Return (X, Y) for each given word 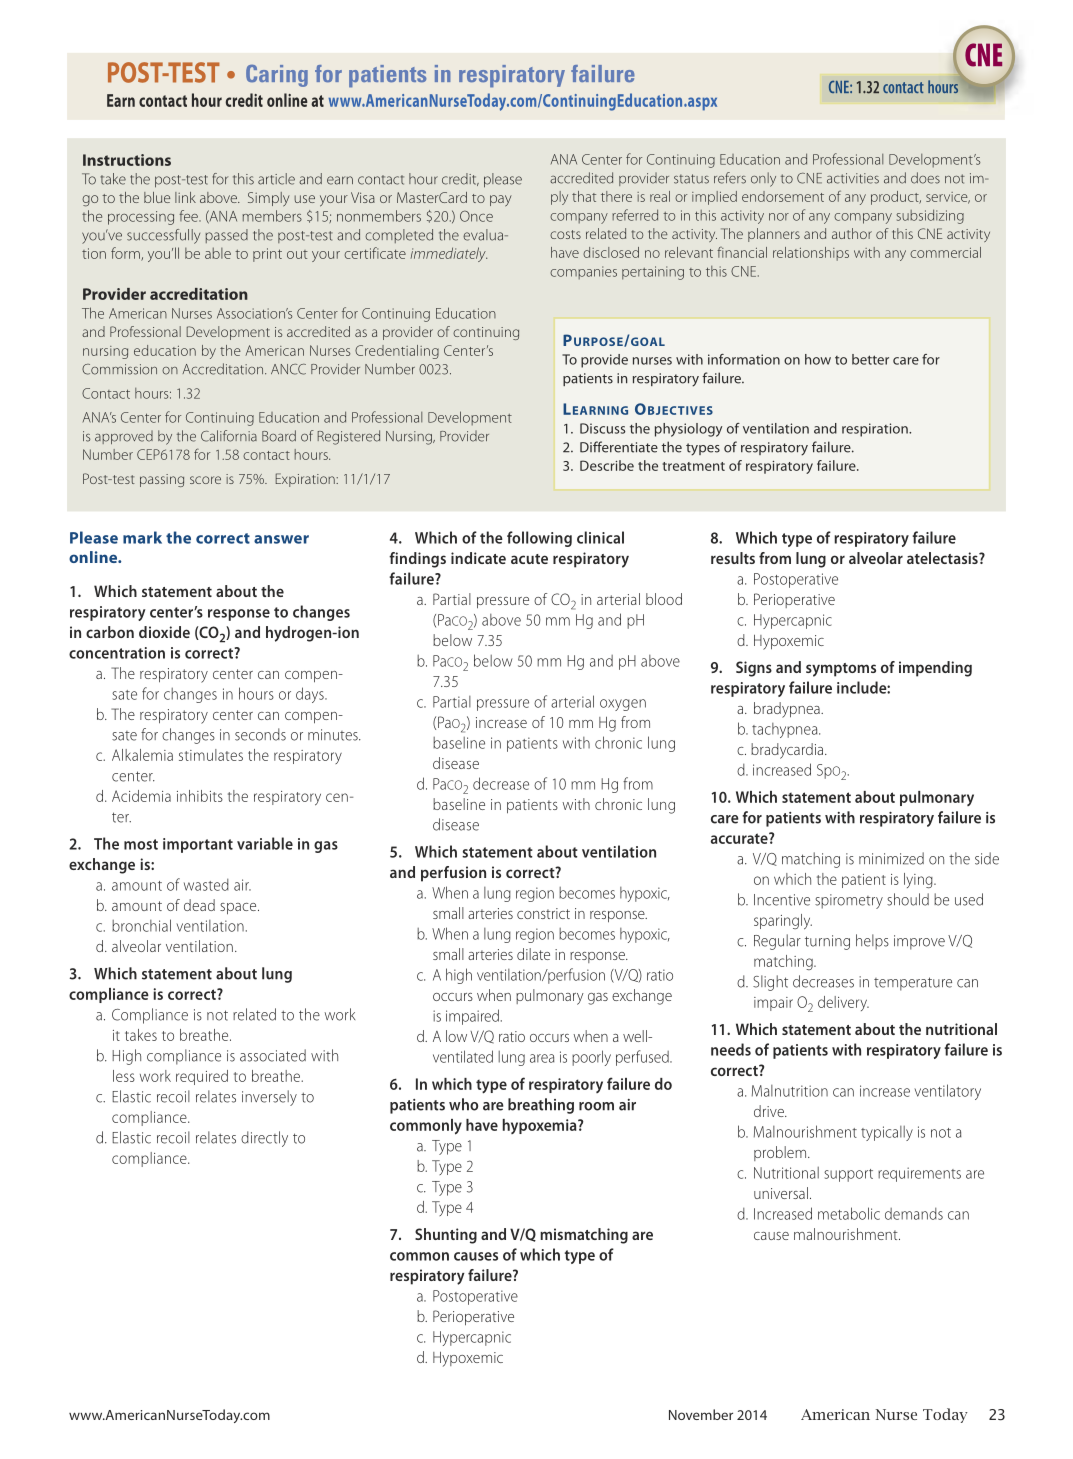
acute (529, 559)
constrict (543, 913)
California (229, 436)
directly (264, 1139)
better (870, 359)
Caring (277, 76)
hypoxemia (541, 1126)
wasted (206, 885)
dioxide (164, 632)
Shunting (446, 1236)
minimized (891, 858)
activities (853, 178)
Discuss (603, 428)
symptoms (841, 670)
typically (887, 1133)
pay (501, 201)
